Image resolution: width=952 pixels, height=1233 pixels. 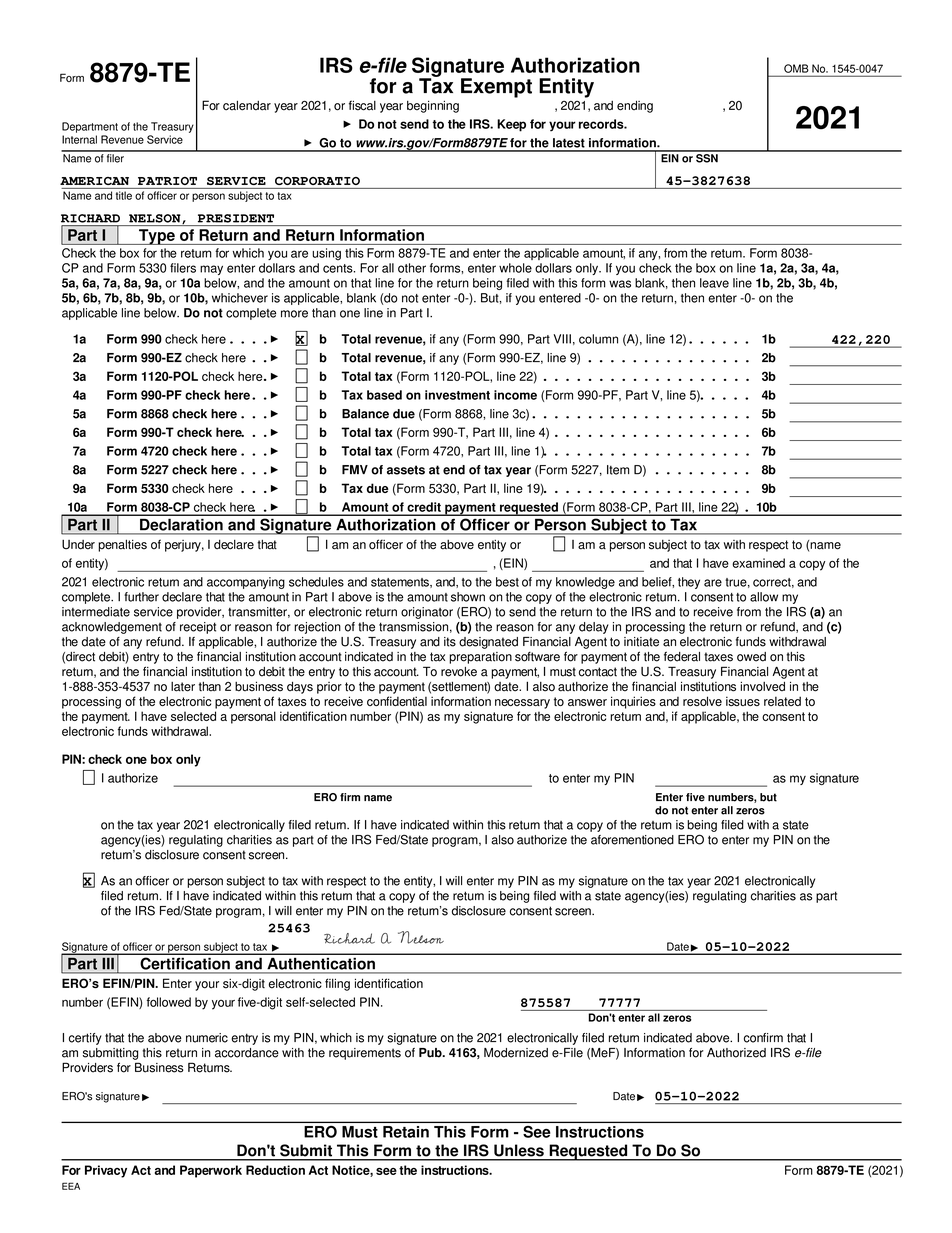 I want to click on assets, so click(x=406, y=470).
